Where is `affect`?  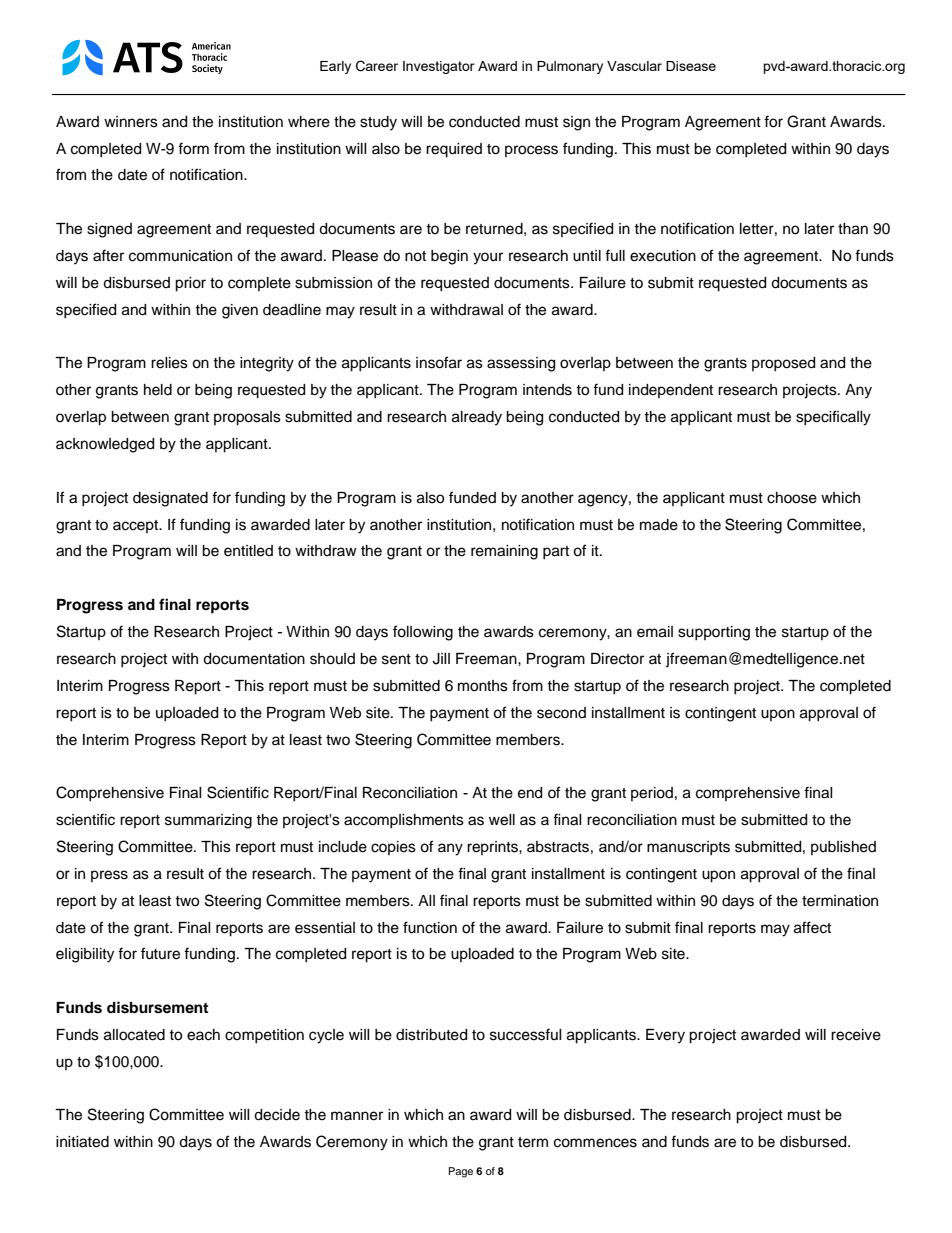
affect is located at coordinates (812, 927).
